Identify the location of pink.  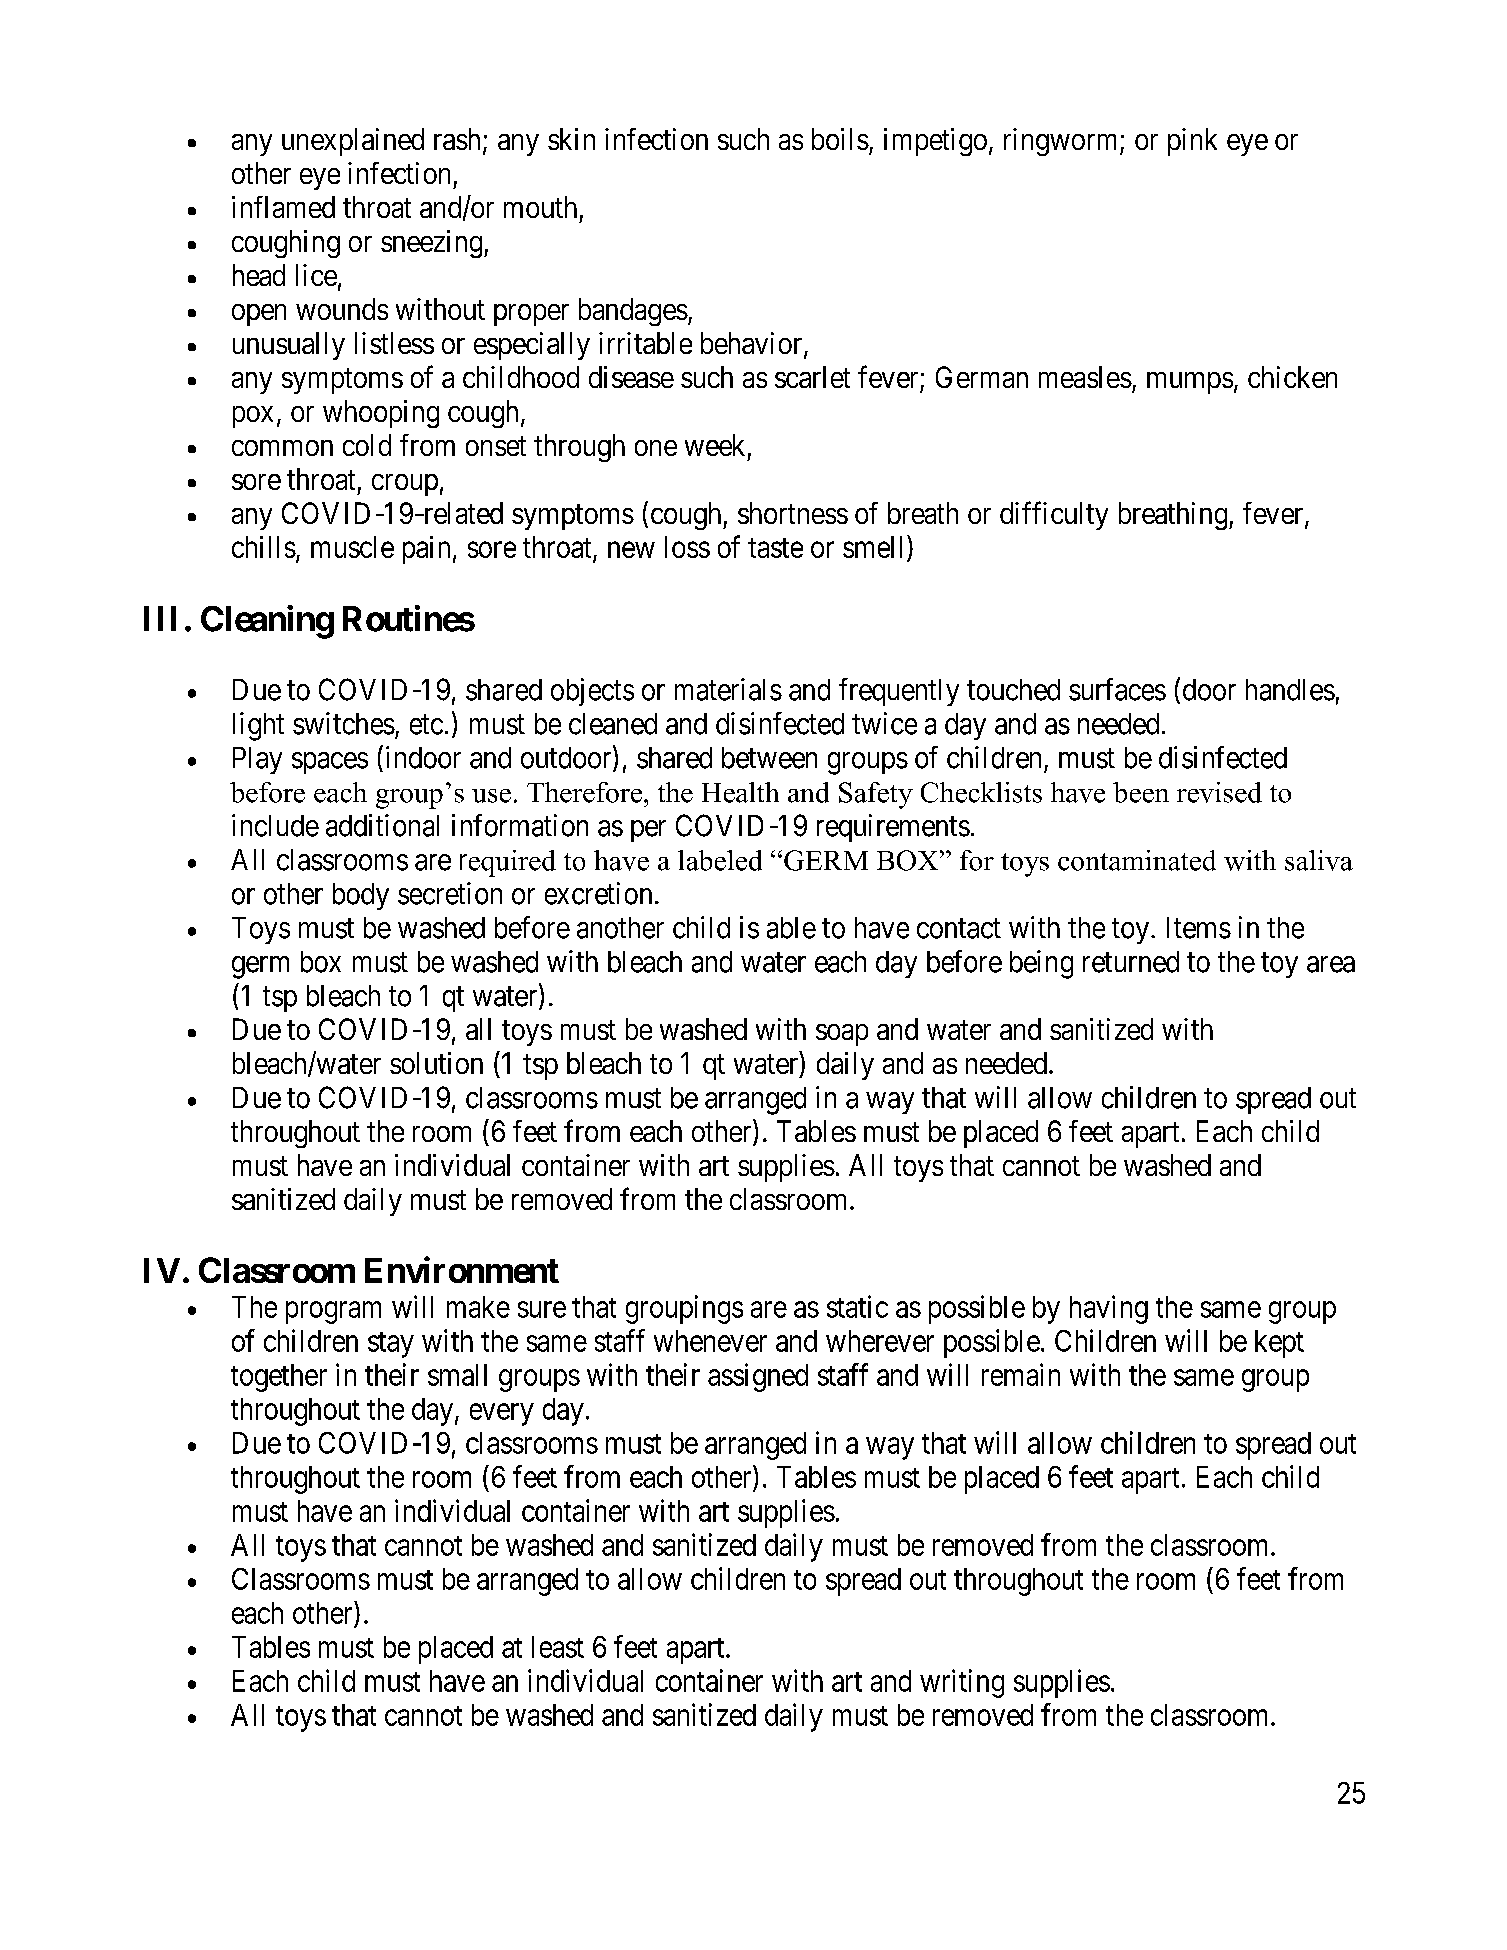
(1192, 142).
